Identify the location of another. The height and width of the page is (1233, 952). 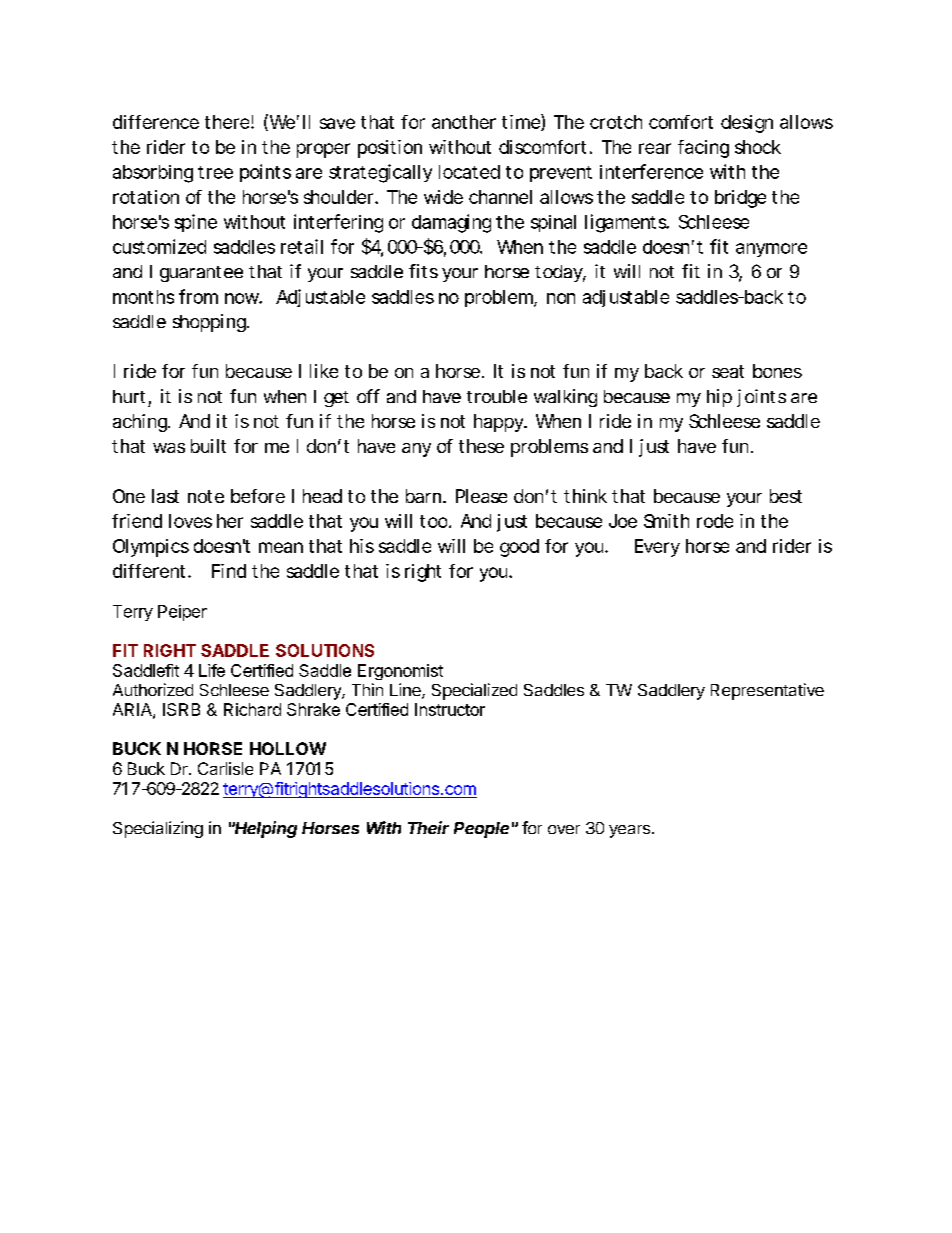
(464, 122).
